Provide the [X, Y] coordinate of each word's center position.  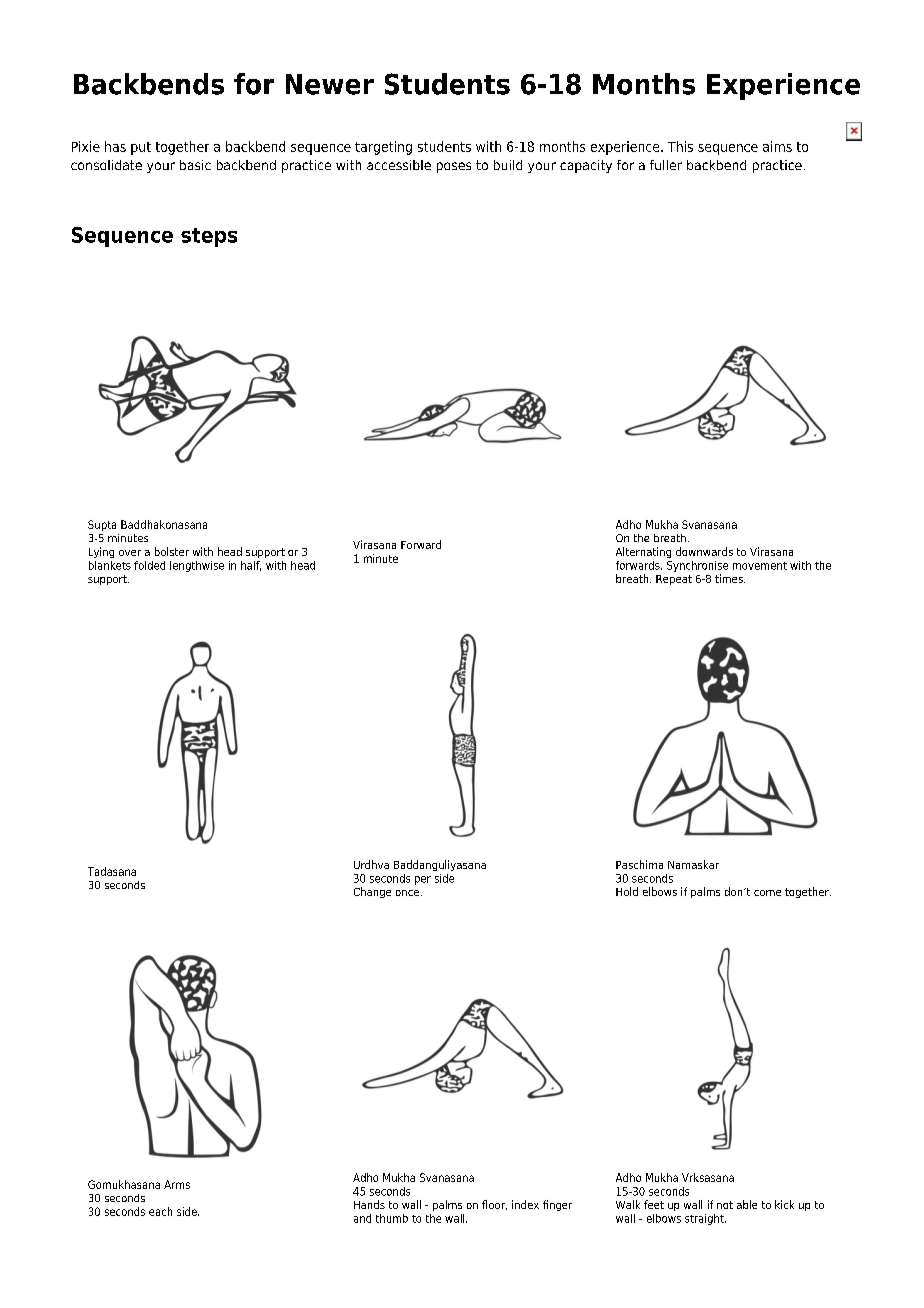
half [251, 566]
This [680, 146]
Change [372, 892]
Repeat [674, 580]
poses [454, 167]
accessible [399, 165]
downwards [704, 551]
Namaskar [693, 864]
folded [149, 565]
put [141, 148]
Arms [177, 1184]
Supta [102, 525]
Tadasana [112, 871]
